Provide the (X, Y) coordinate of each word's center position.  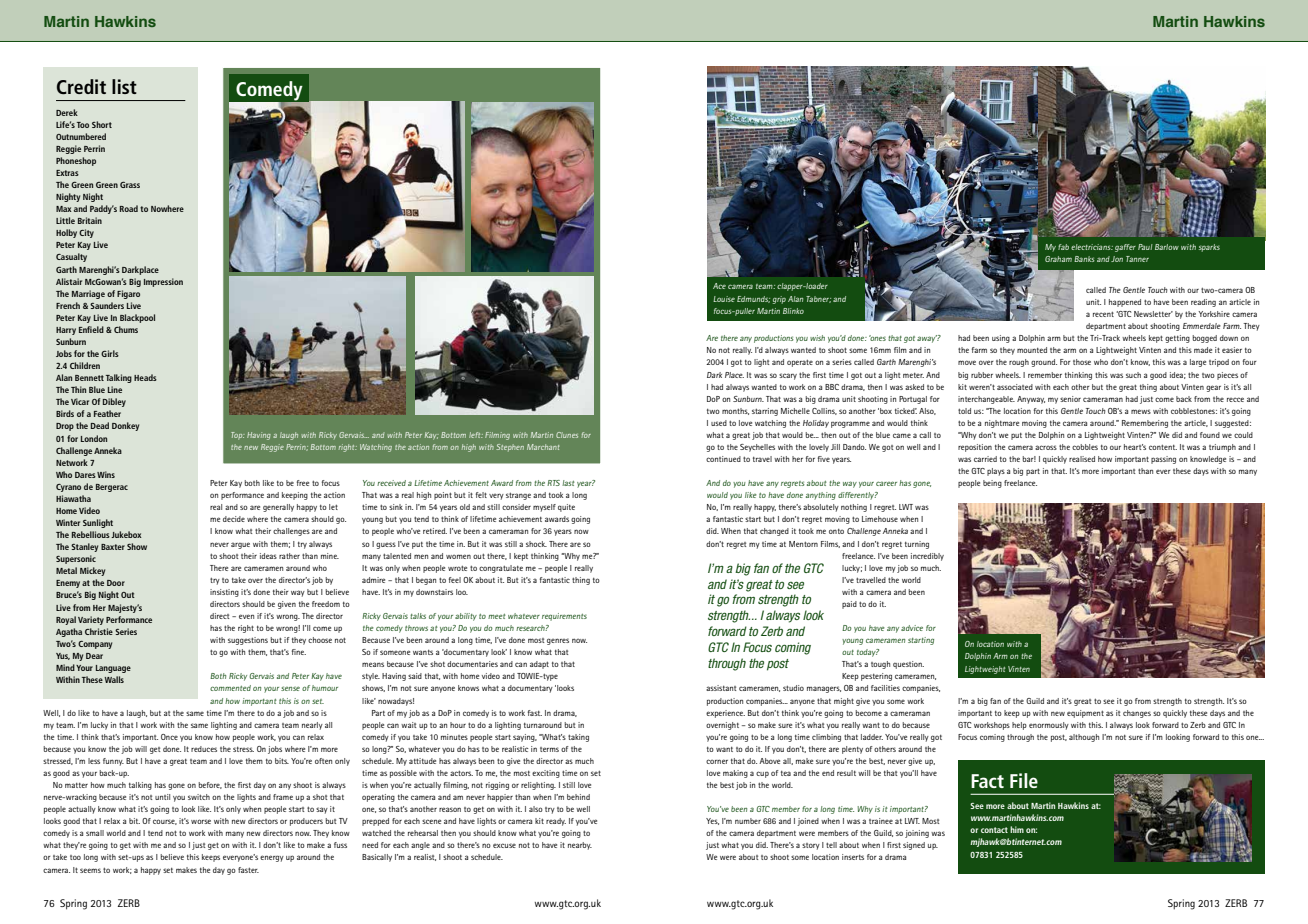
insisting (224, 593)
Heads (145, 377)
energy (272, 858)
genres (558, 641)
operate (800, 363)
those (1082, 362)
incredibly (927, 557)
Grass (130, 185)
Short (102, 124)
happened (1125, 303)
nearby (580, 846)
